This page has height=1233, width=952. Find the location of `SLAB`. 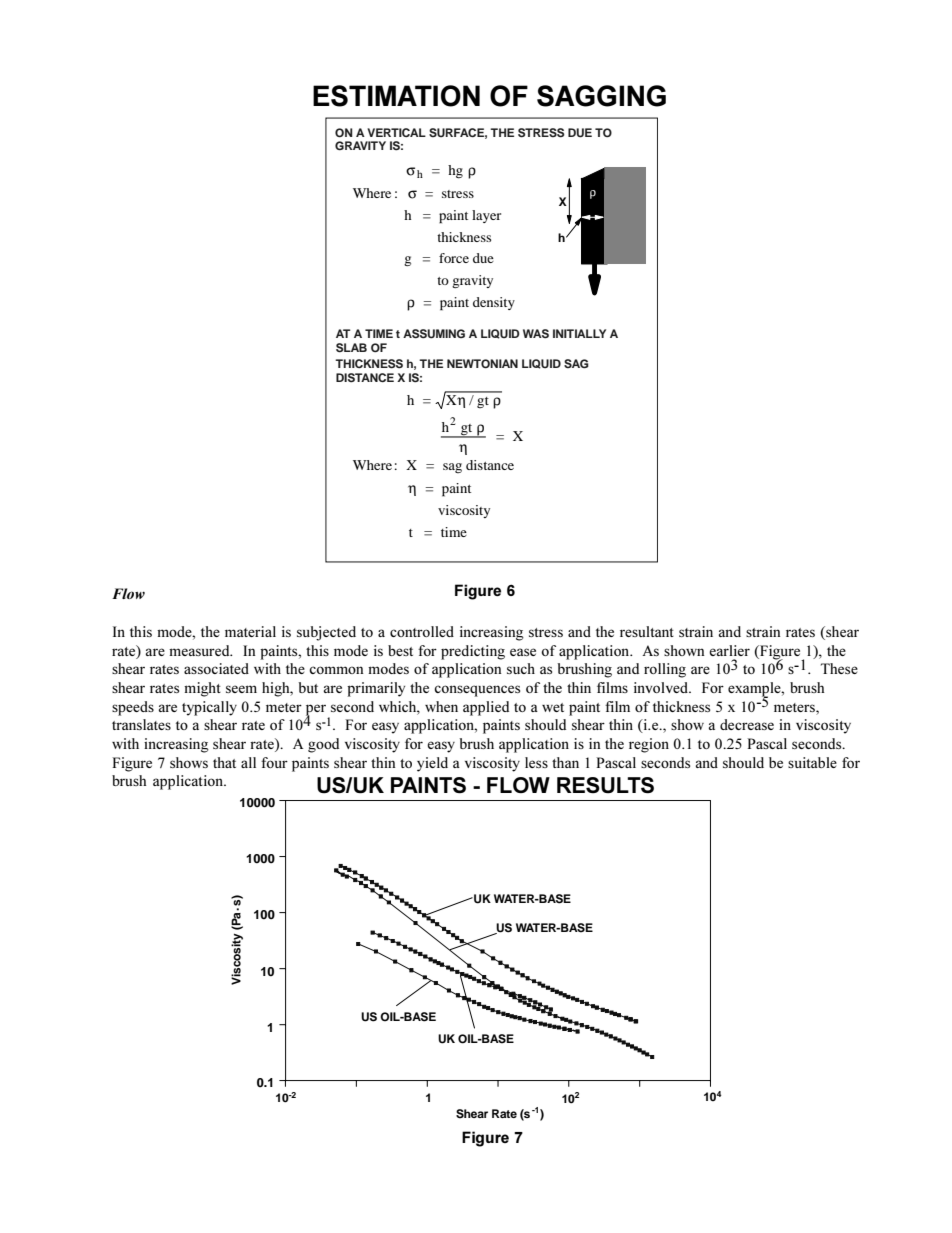

SLAB is located at coordinates (351, 348).
